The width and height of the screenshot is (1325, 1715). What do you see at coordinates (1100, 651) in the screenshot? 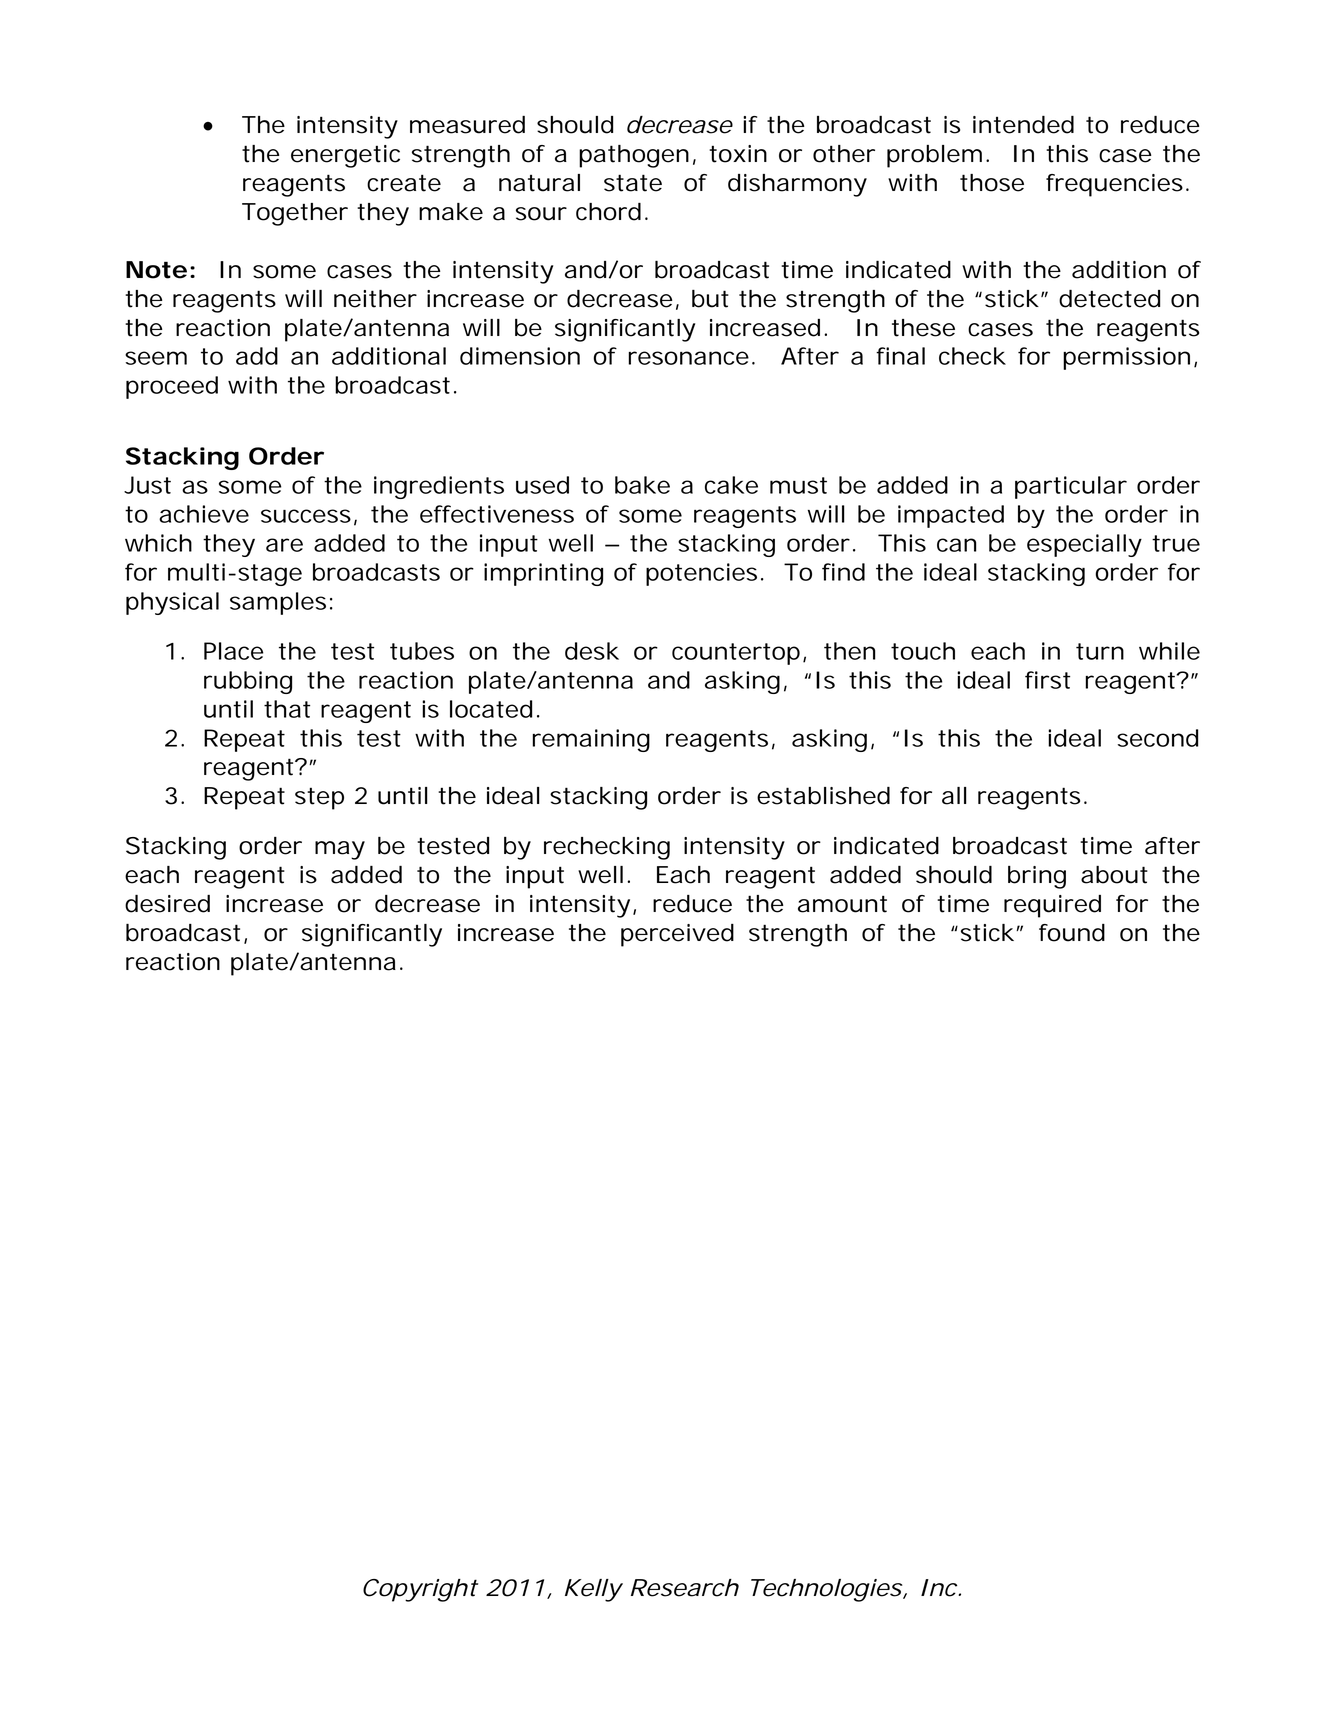
I see `turn` at bounding box center [1100, 651].
